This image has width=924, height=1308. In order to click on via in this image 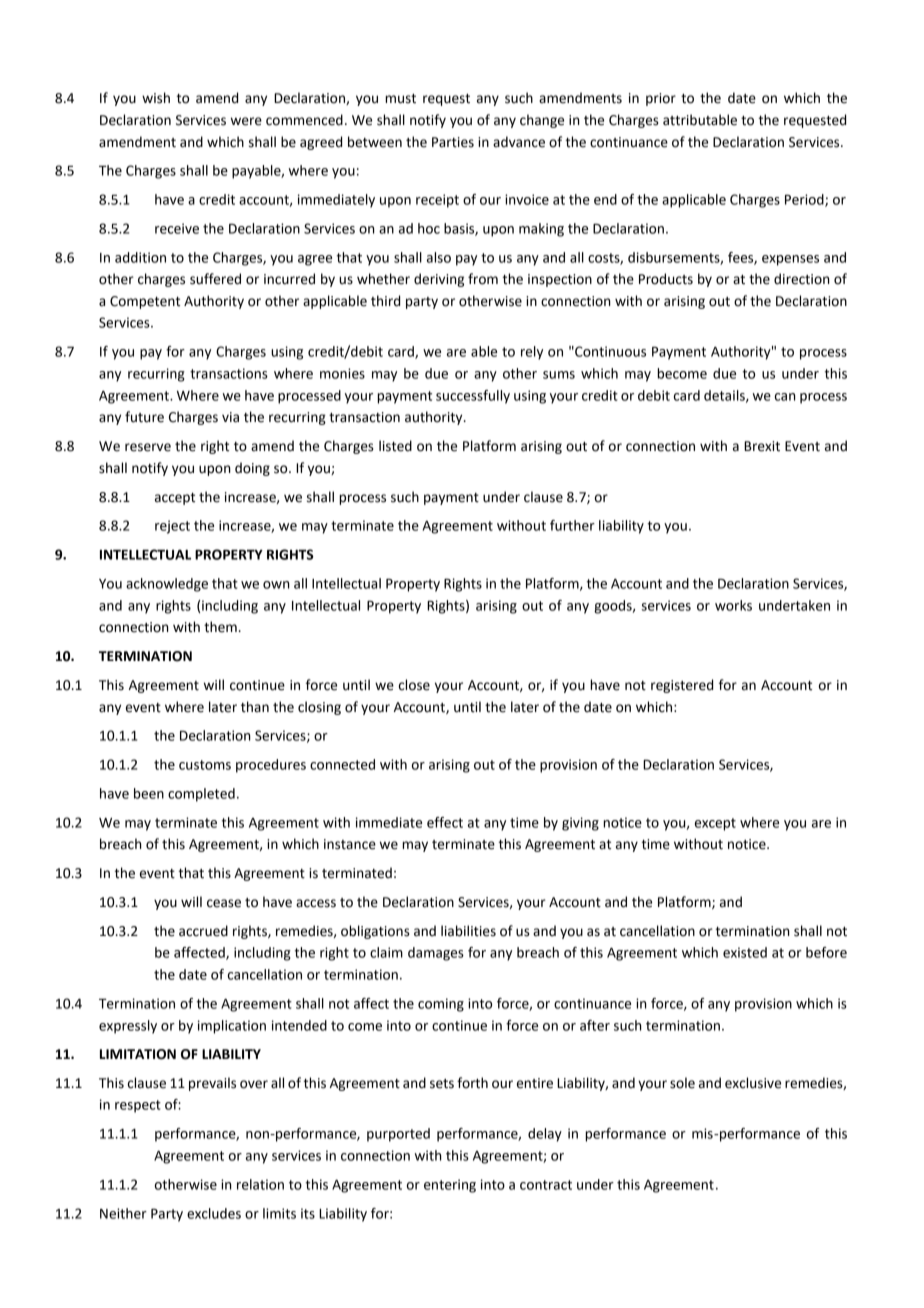, I will do `click(230, 417)`.
